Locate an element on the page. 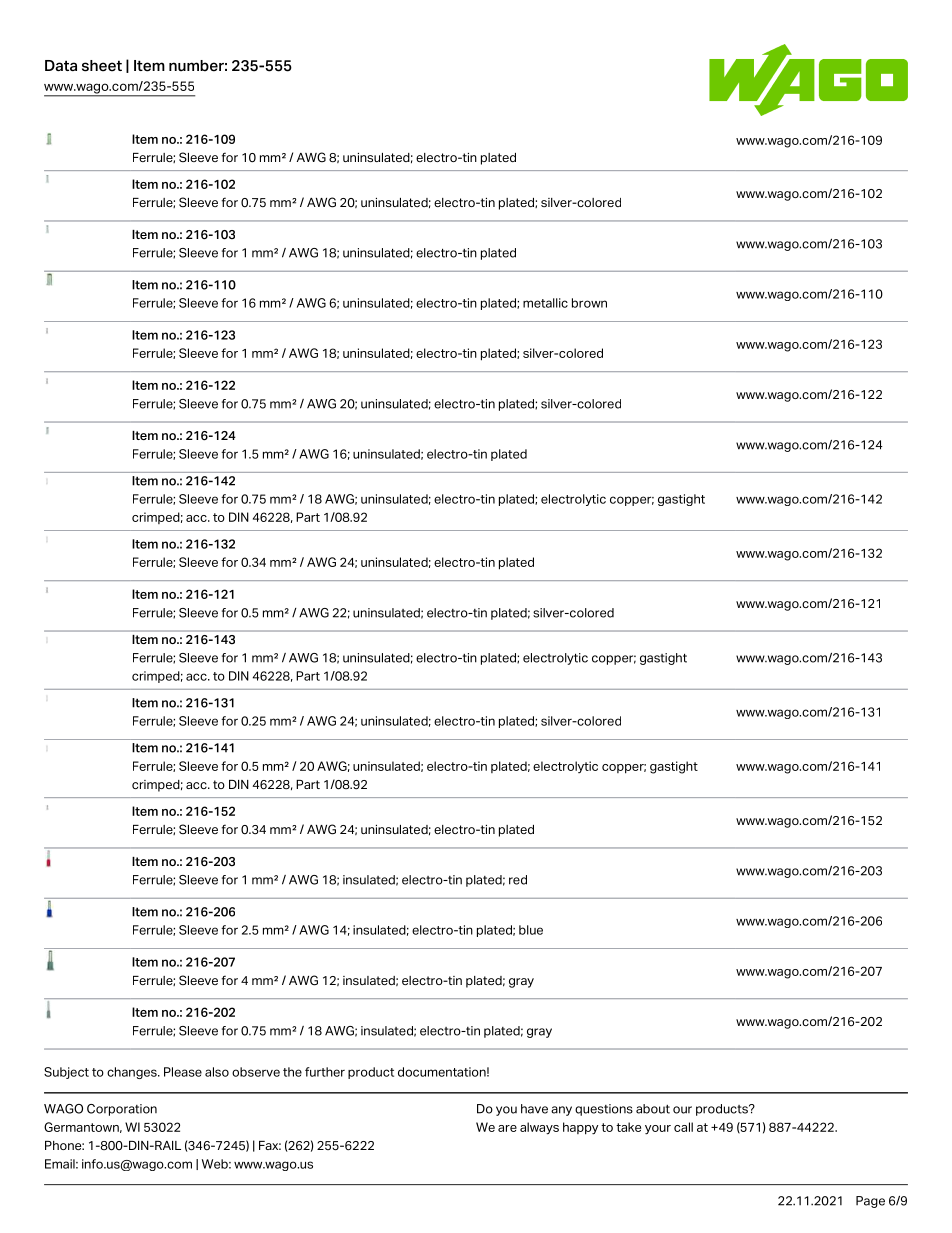 Image resolution: width=952 pixels, height=1233 pixels. Corporation is located at coordinates (122, 1110).
